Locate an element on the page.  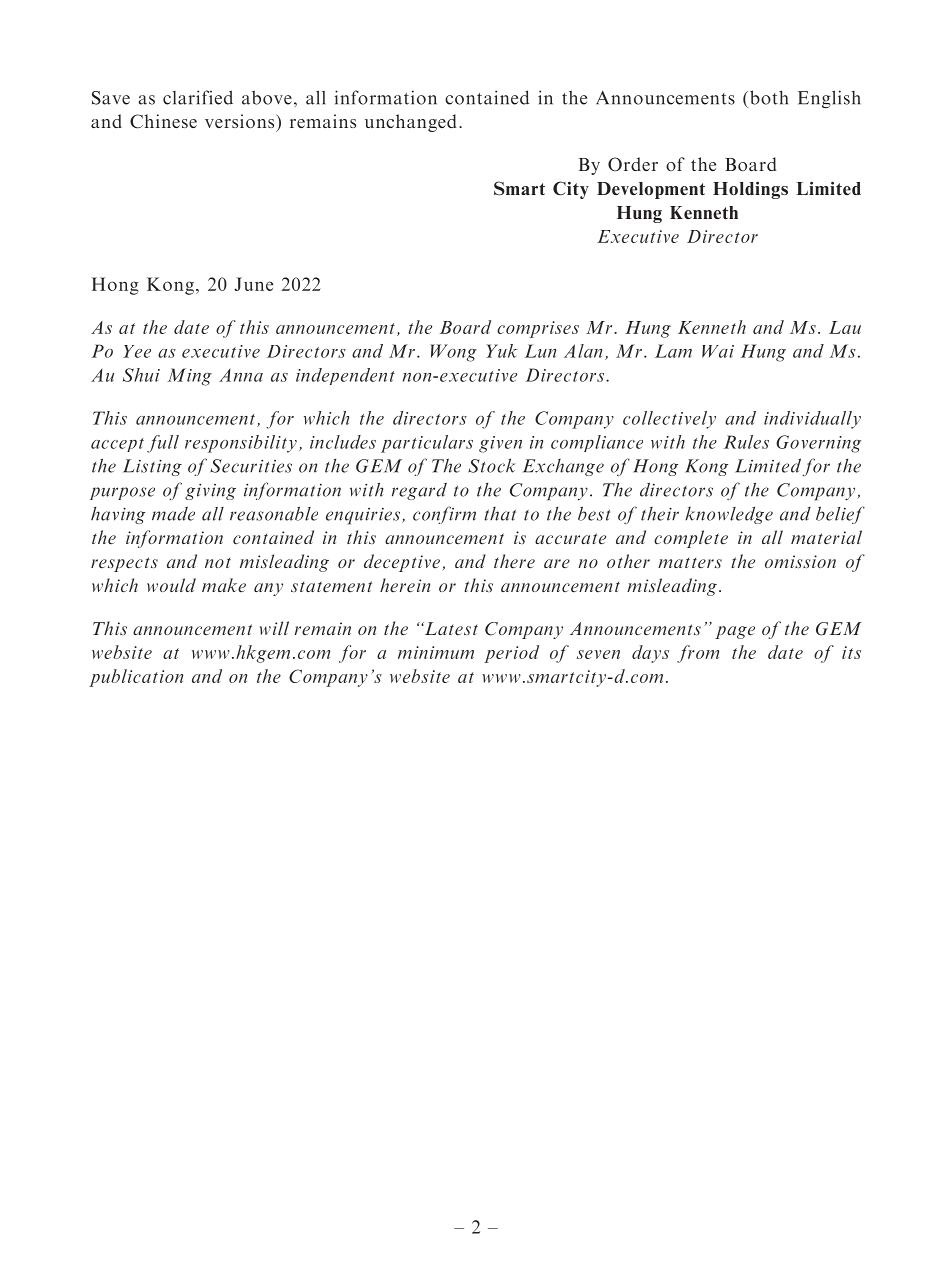
Chinese is located at coordinates (163, 121).
